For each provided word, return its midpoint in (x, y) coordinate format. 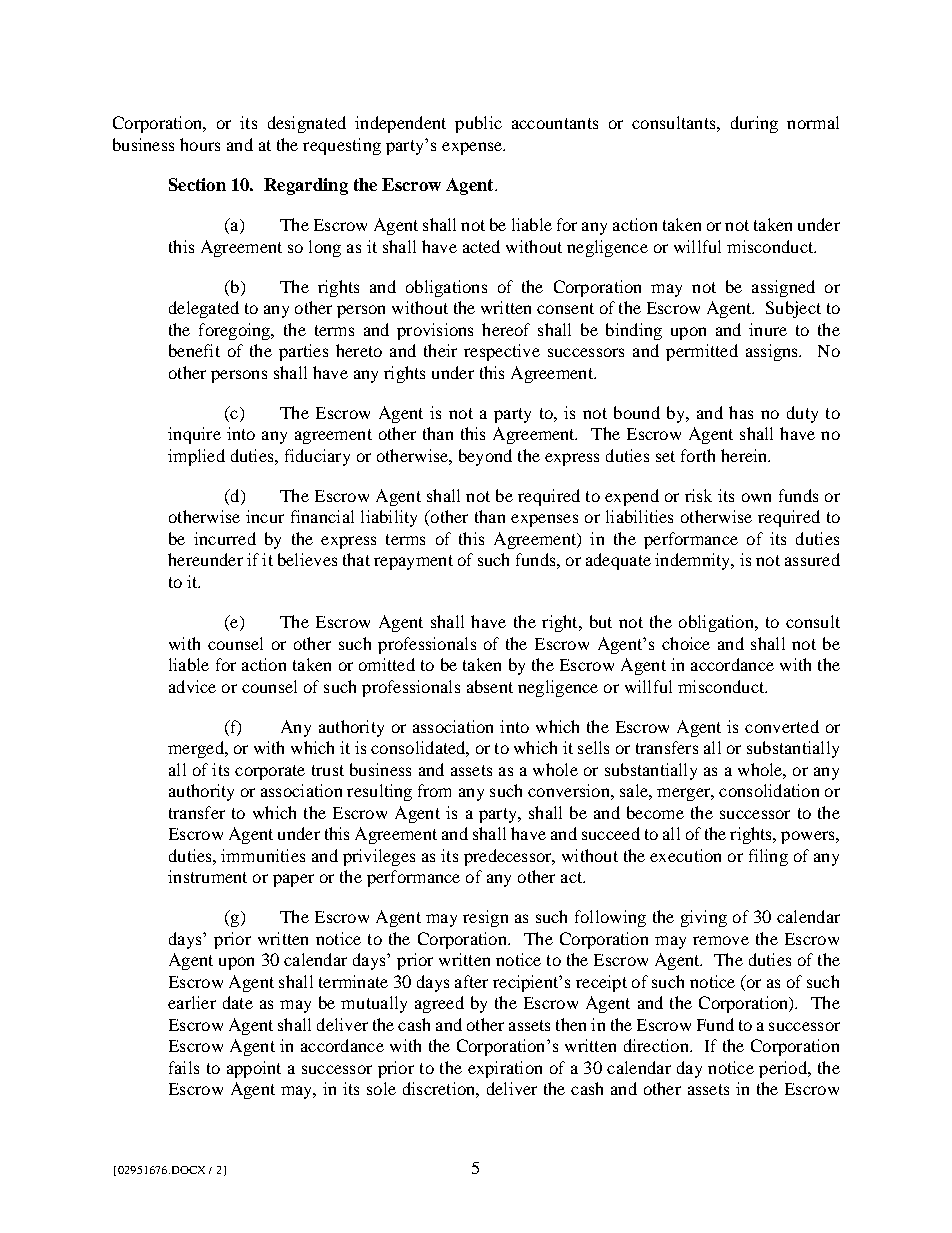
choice (686, 643)
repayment (413, 562)
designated (307, 124)
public (478, 124)
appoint (254, 1069)
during (754, 124)
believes (307, 559)
